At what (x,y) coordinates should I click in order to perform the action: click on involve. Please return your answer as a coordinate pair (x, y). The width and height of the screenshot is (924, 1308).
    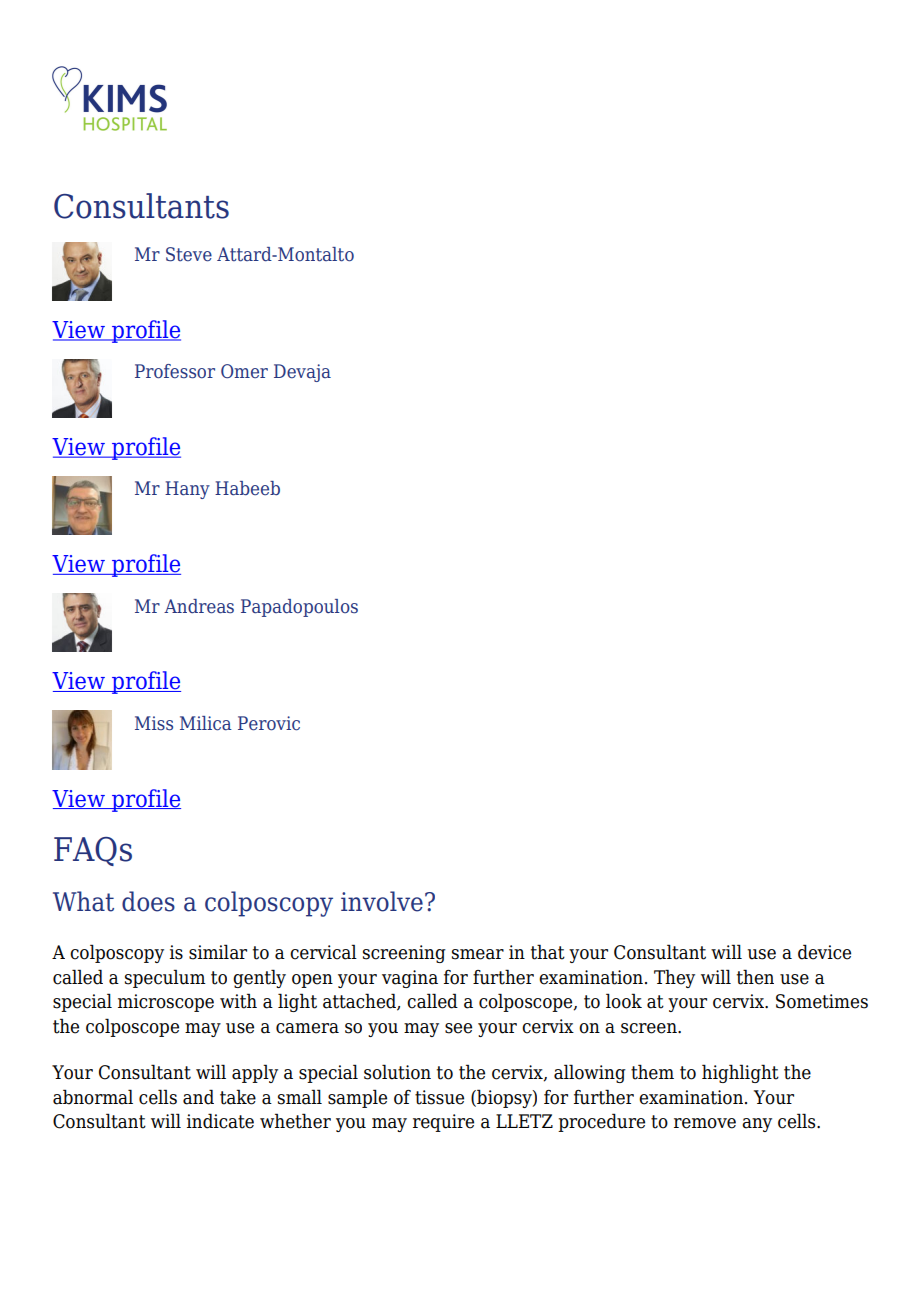
    Looking at the image, I should click on (382, 901).
